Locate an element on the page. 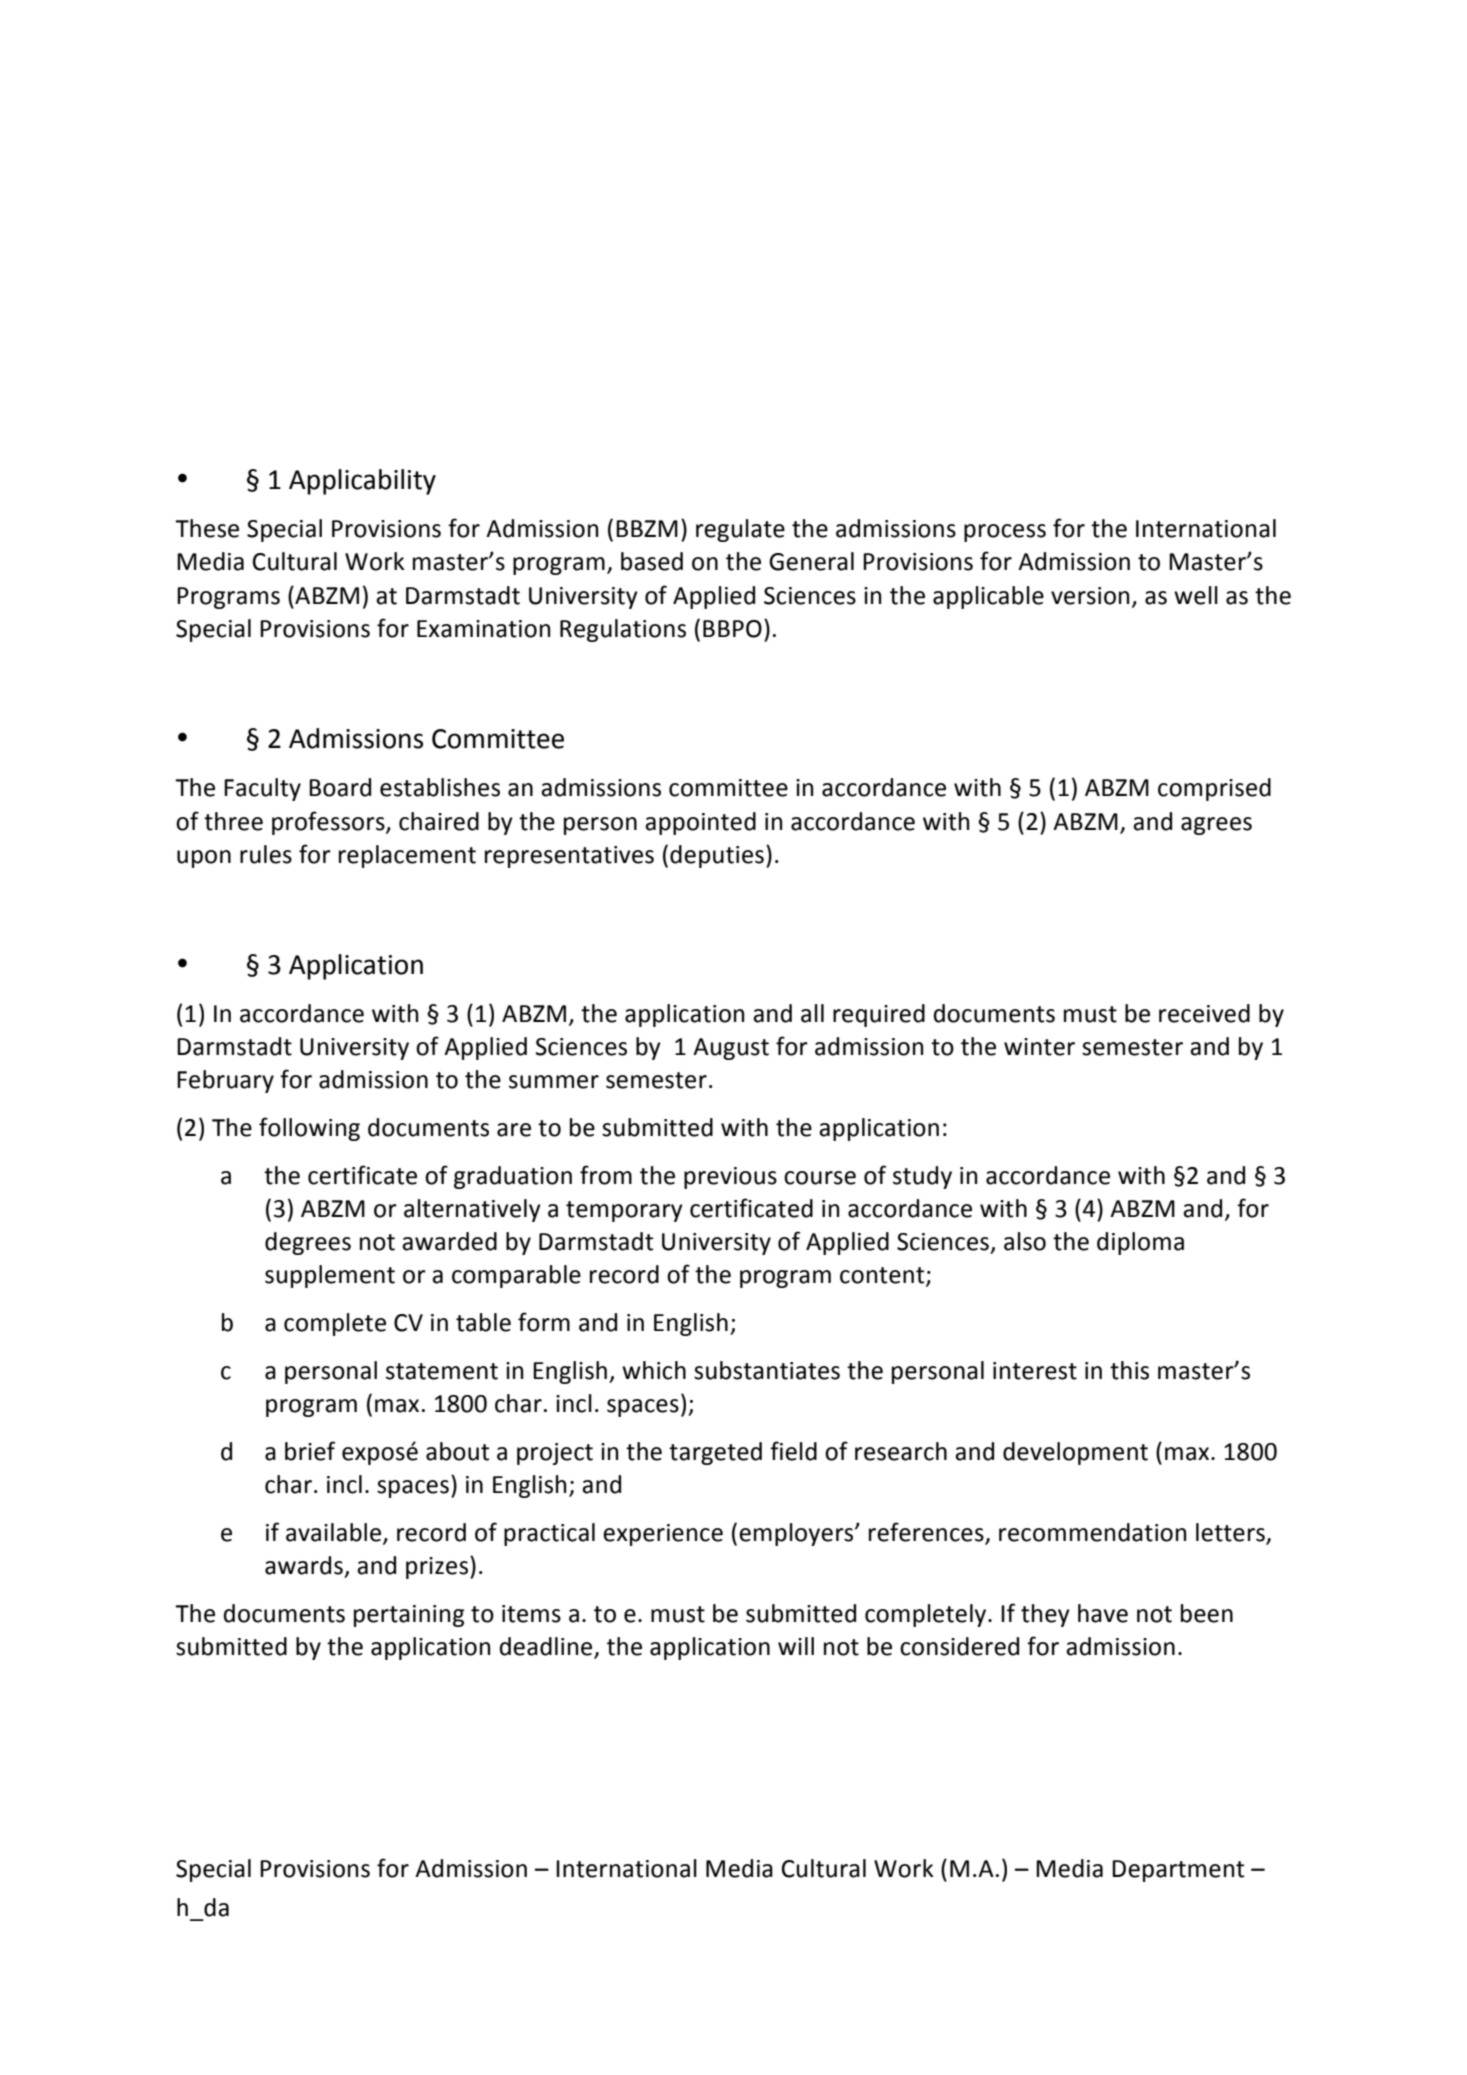 The height and width of the document is (2075, 1467). substantiates is located at coordinates (767, 1370).
